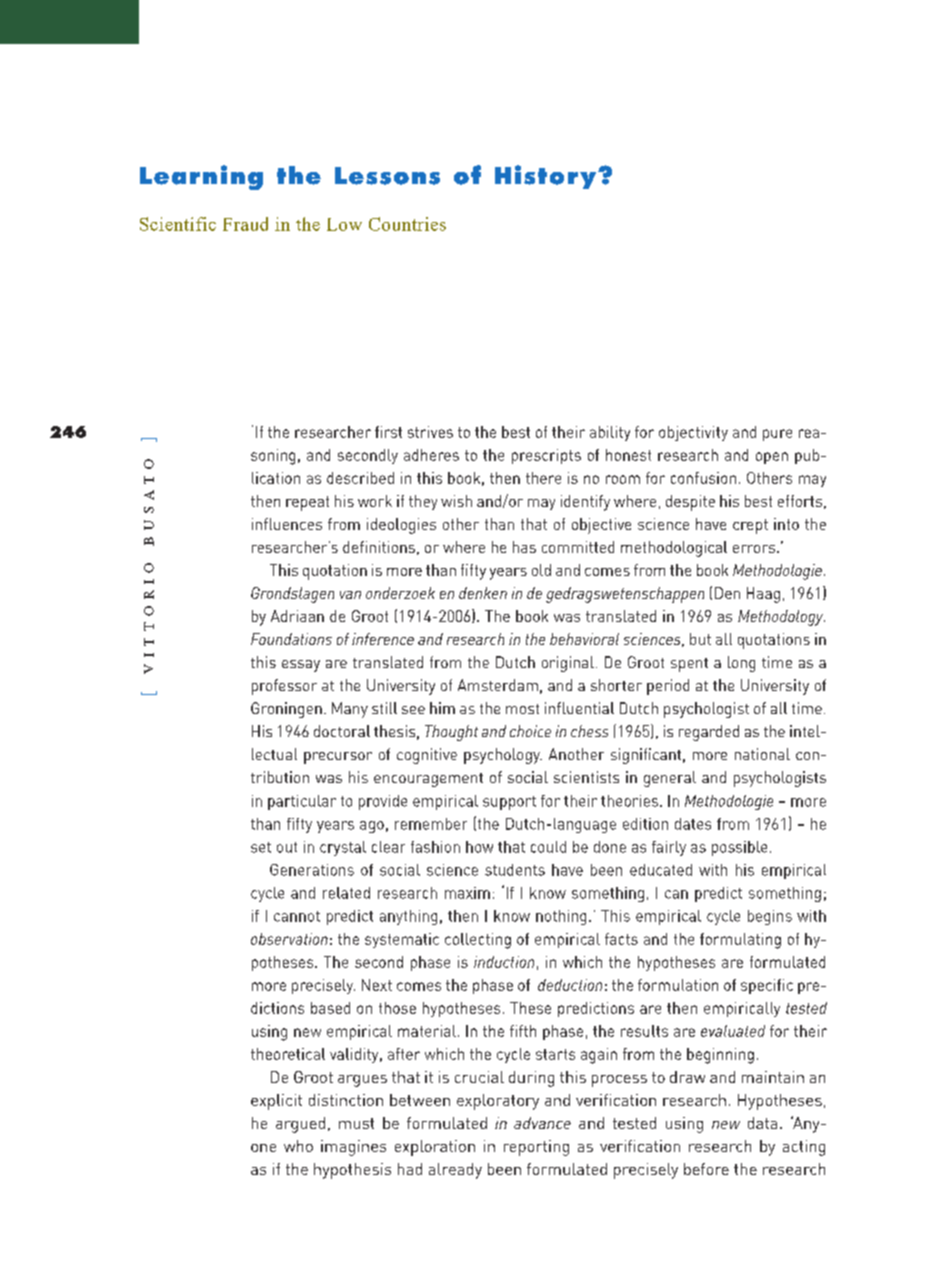 This image has height=1279, width=952. I want to click on possible, so click(739, 848).
